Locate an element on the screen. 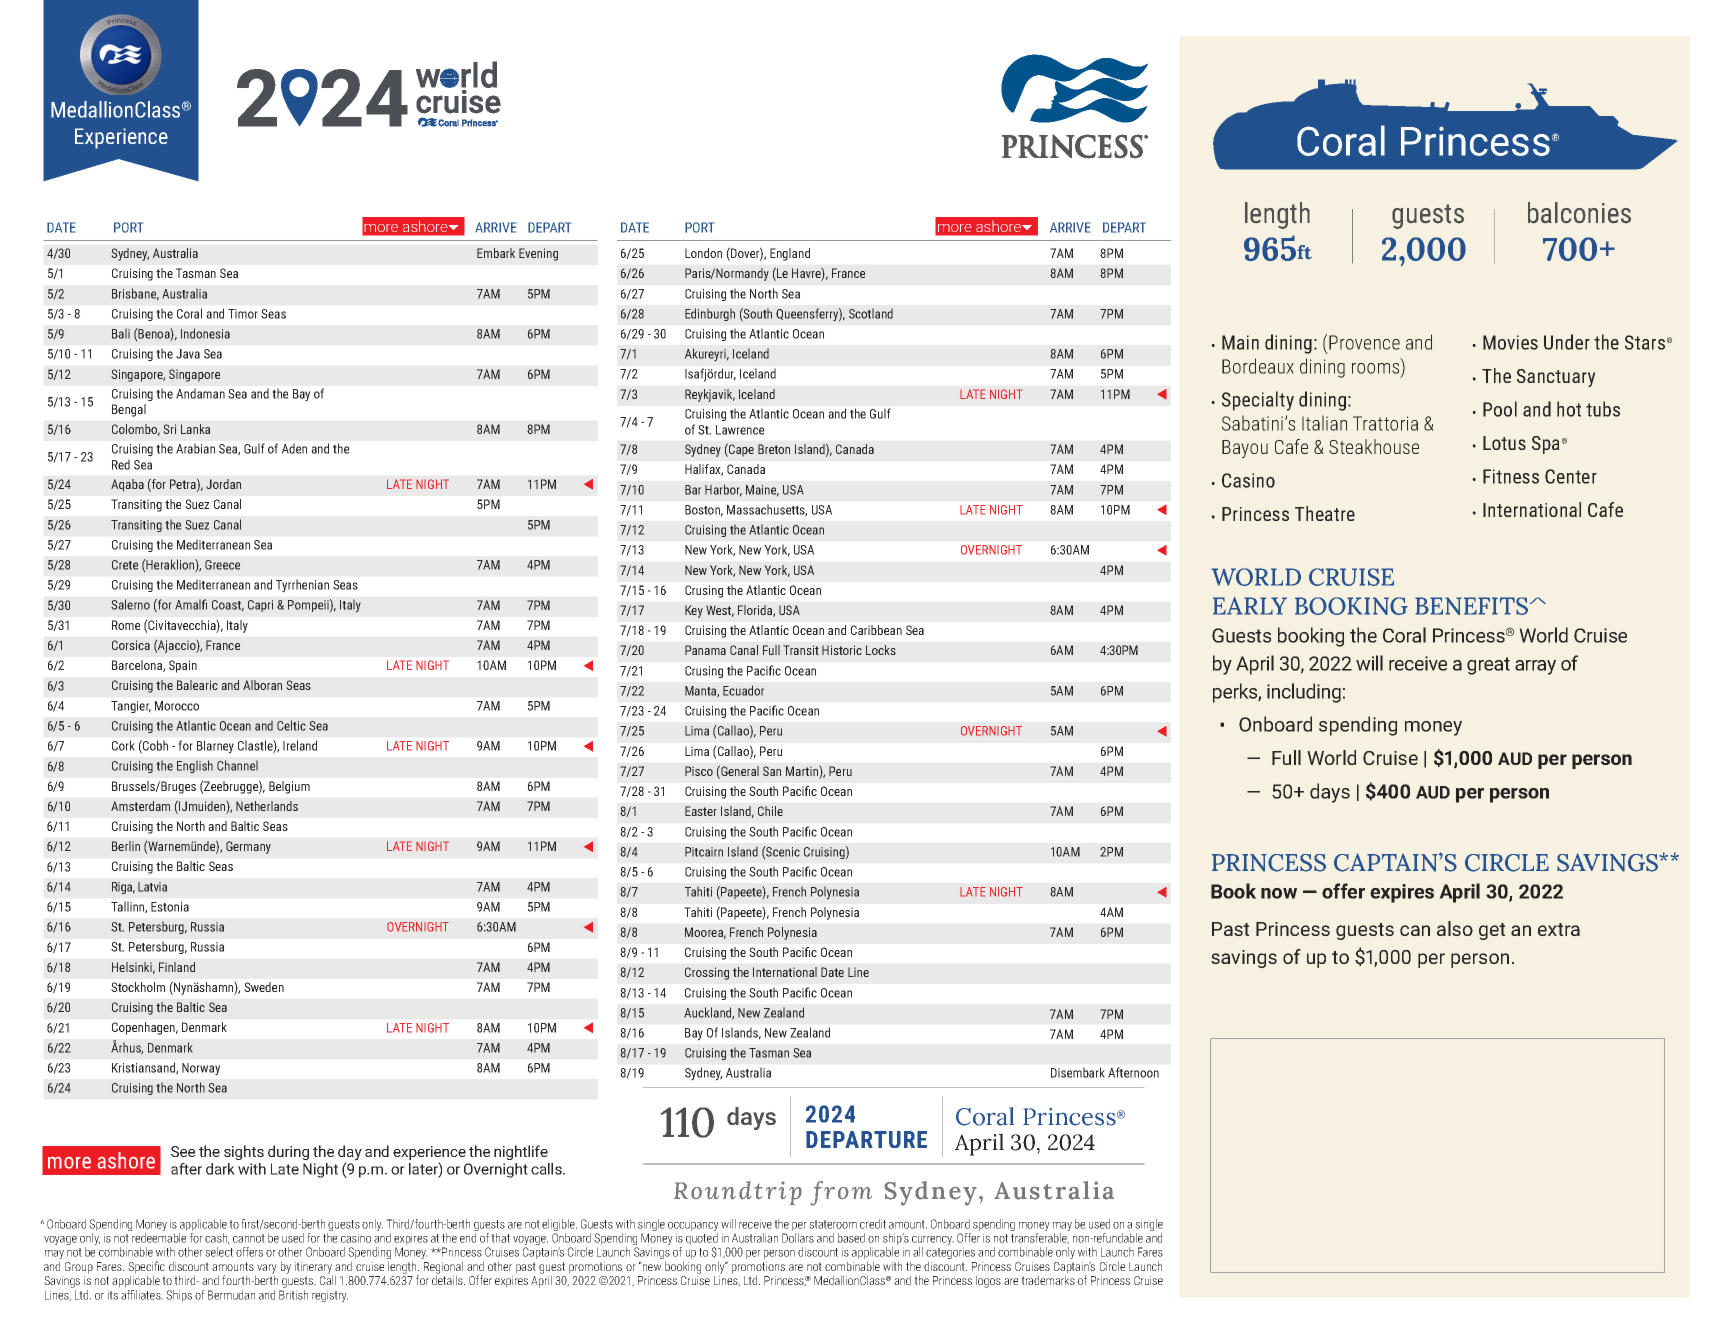 This screenshot has height=1338, width=1731. vary is located at coordinates (266, 1270).
